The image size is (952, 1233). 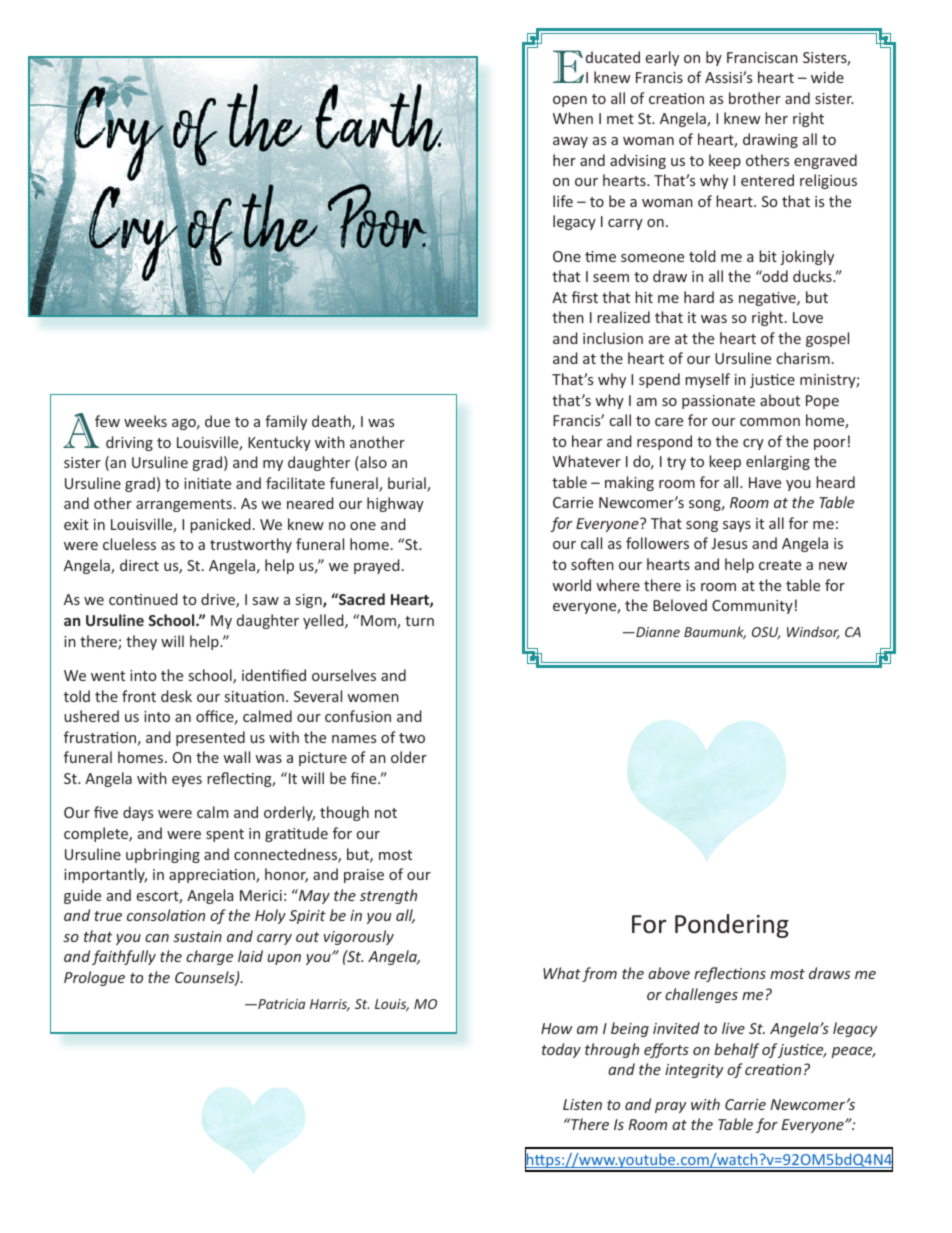 What do you see at coordinates (570, 101) in the page?
I see `open` at bounding box center [570, 101].
